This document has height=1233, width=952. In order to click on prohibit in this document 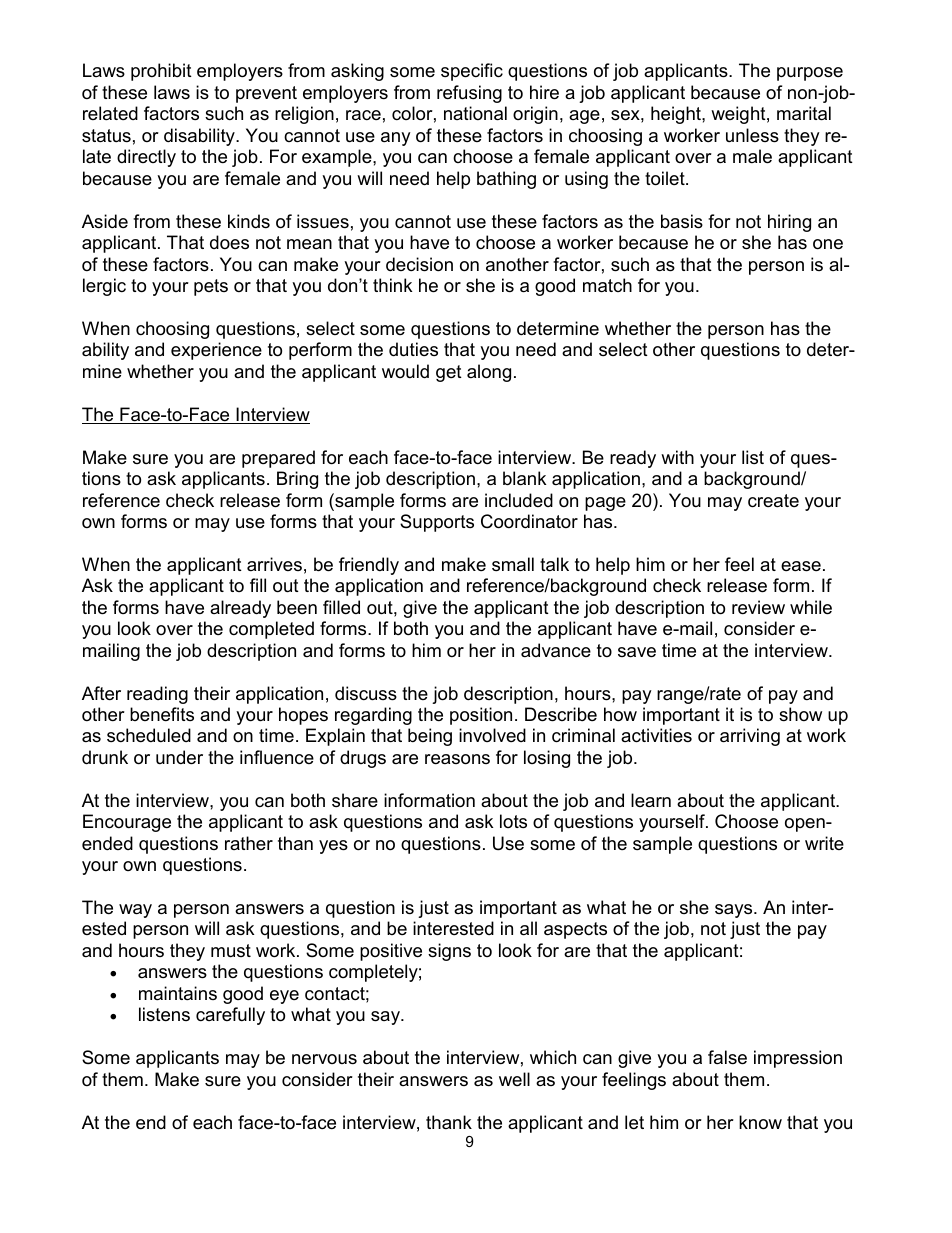, I will do `click(161, 72)`.
